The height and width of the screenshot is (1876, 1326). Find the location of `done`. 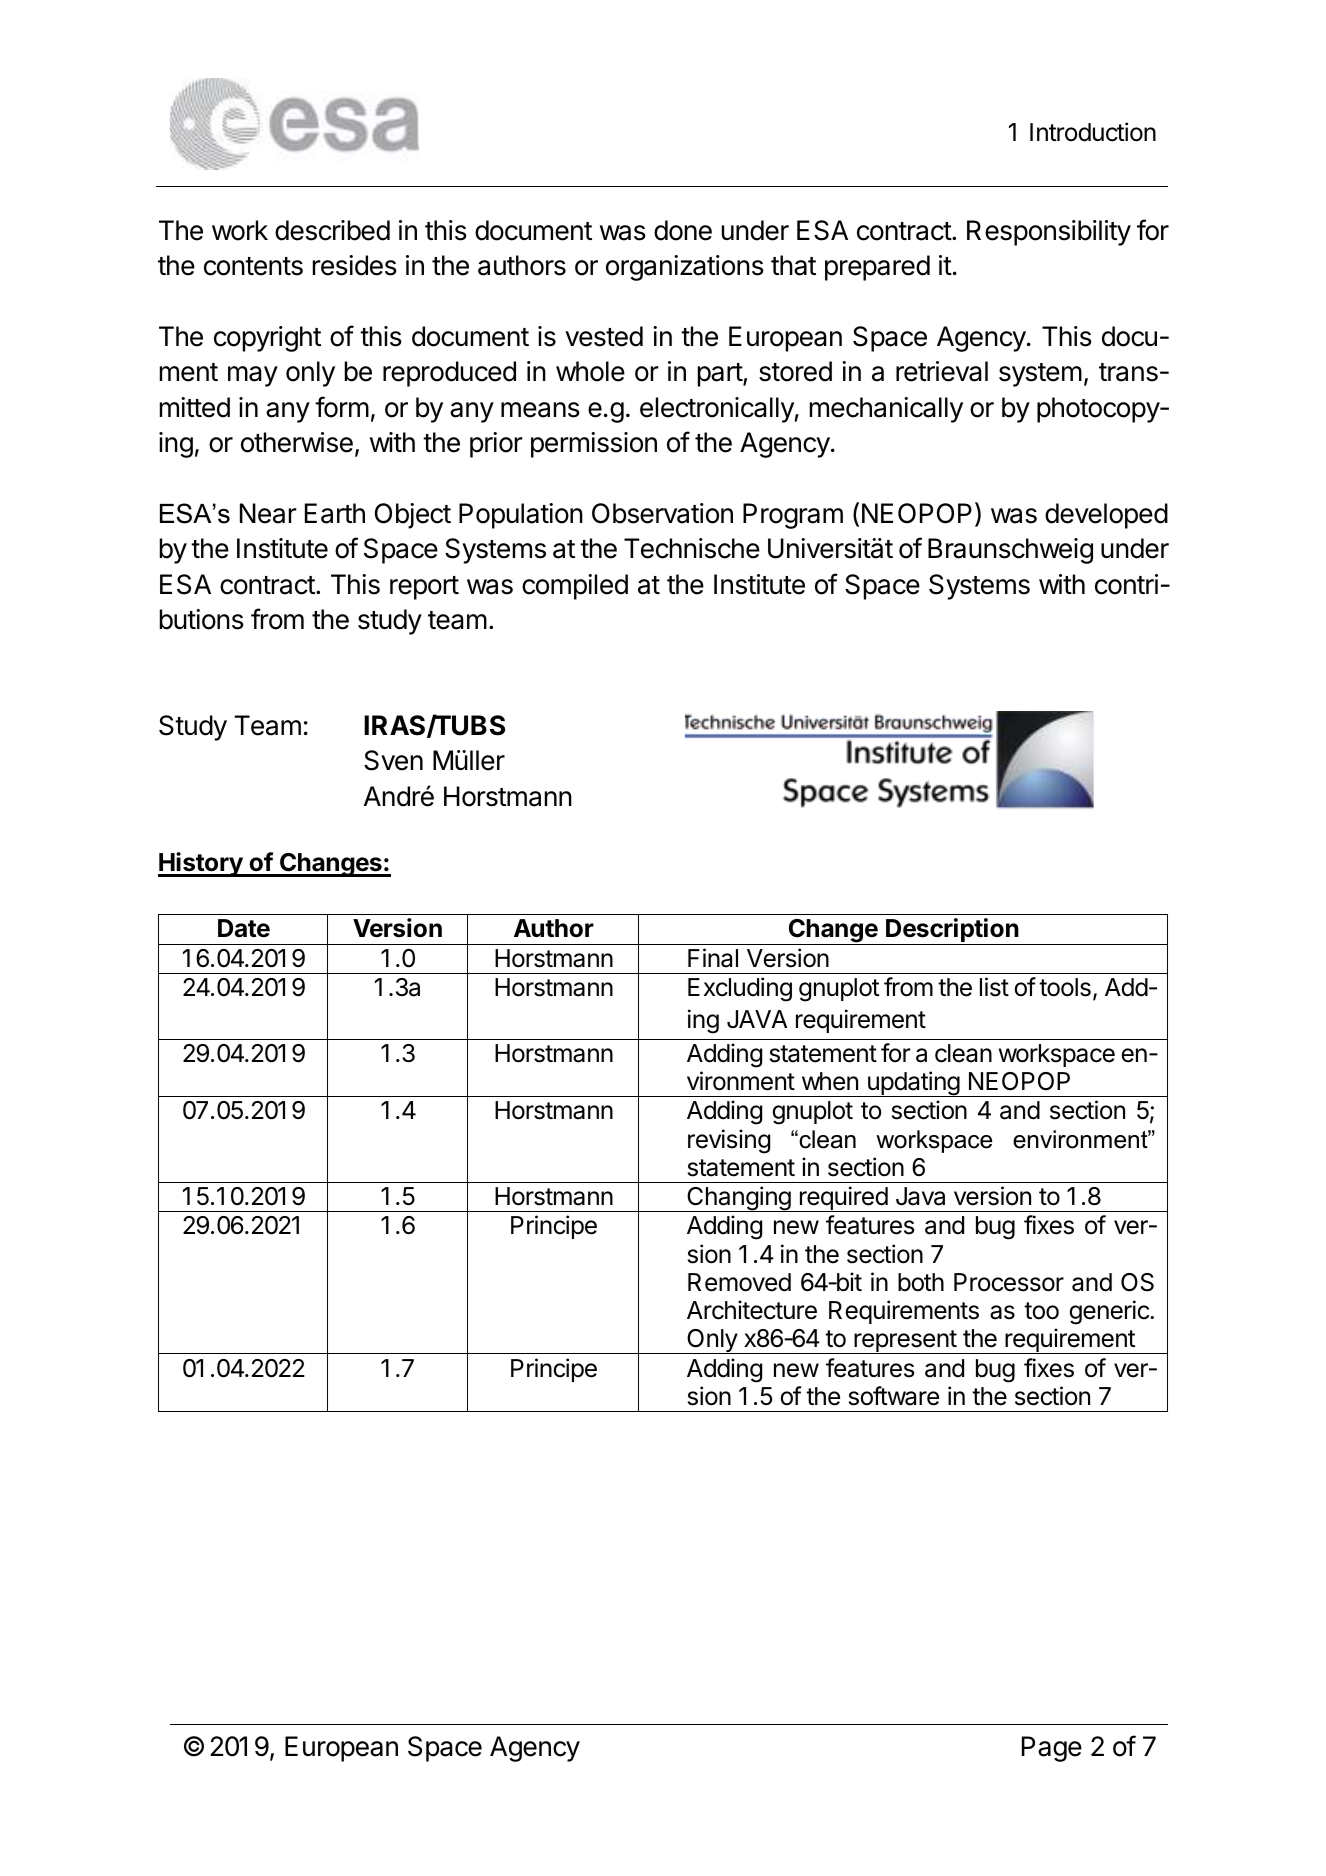

done is located at coordinates (683, 230).
